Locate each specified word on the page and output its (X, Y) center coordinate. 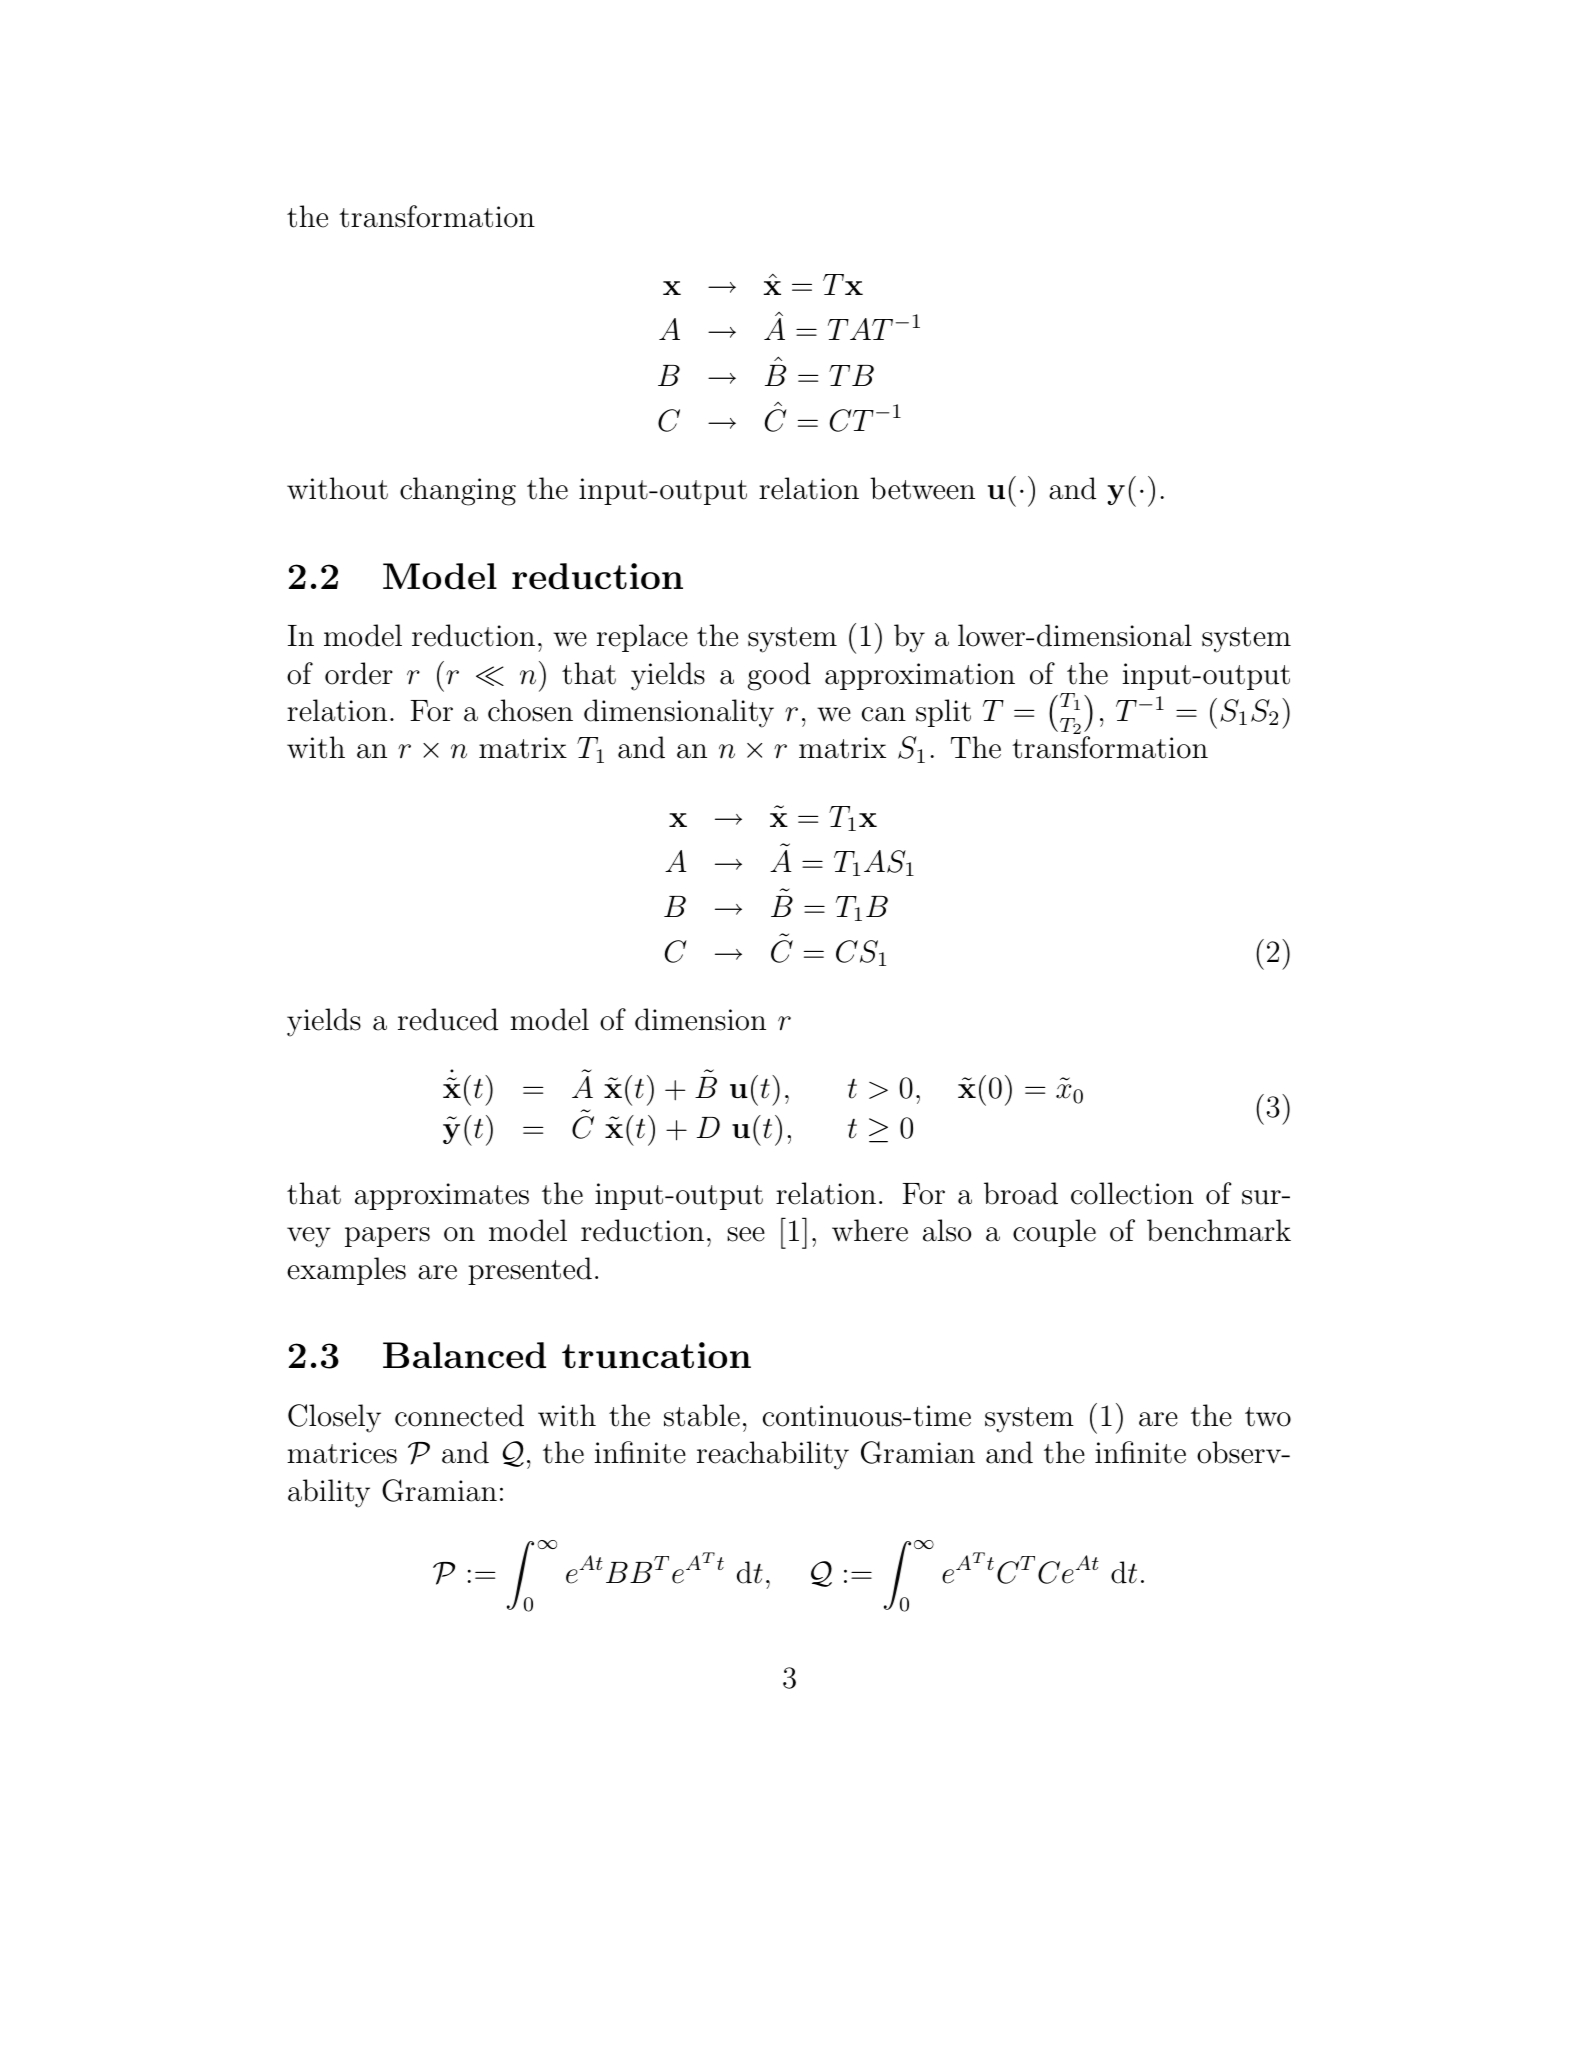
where (870, 1230)
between (922, 488)
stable (702, 1415)
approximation (920, 676)
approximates (442, 1196)
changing (458, 491)
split (943, 713)
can (884, 714)
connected (459, 1415)
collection (1132, 1193)
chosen (530, 710)
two (1268, 1417)
